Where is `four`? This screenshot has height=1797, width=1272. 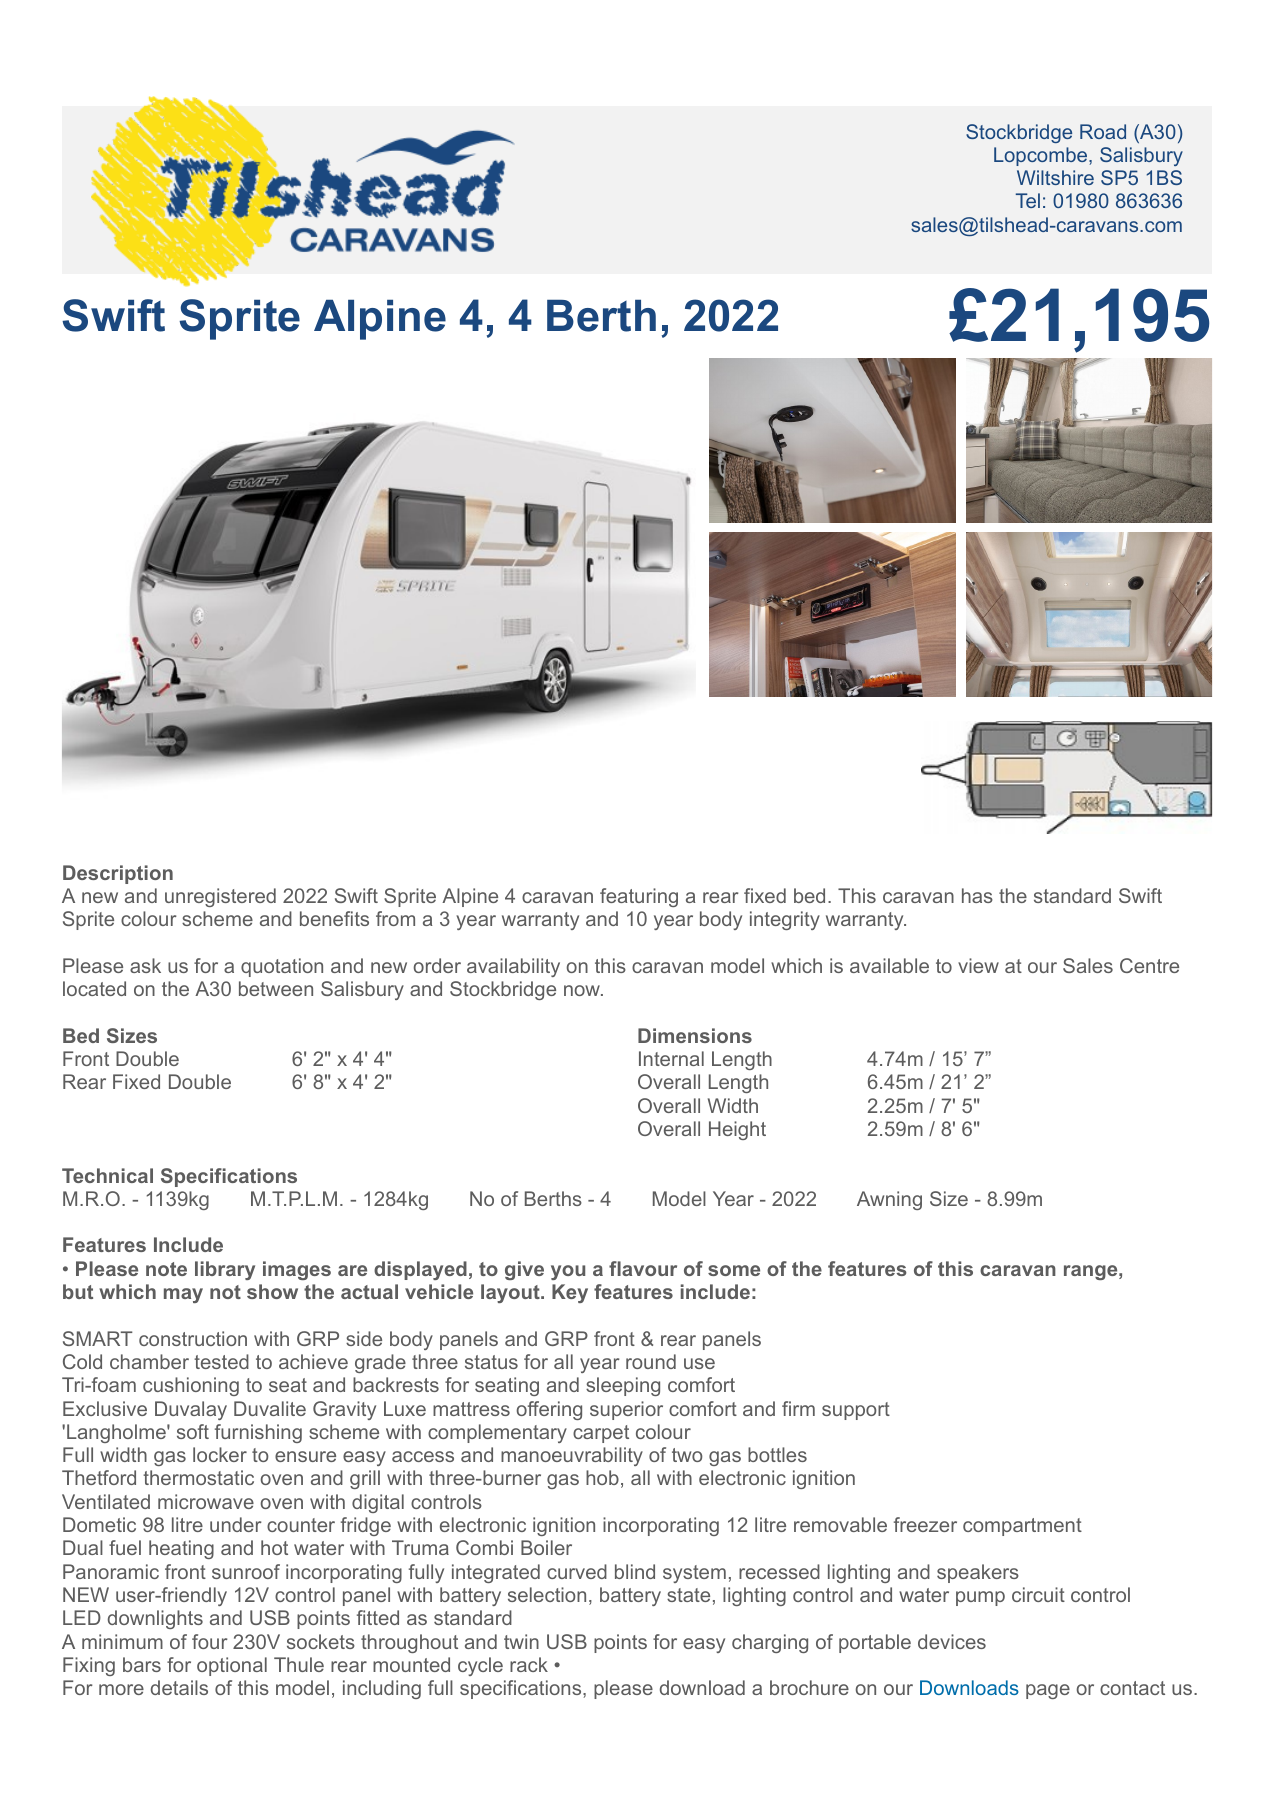 four is located at coordinates (210, 1641).
